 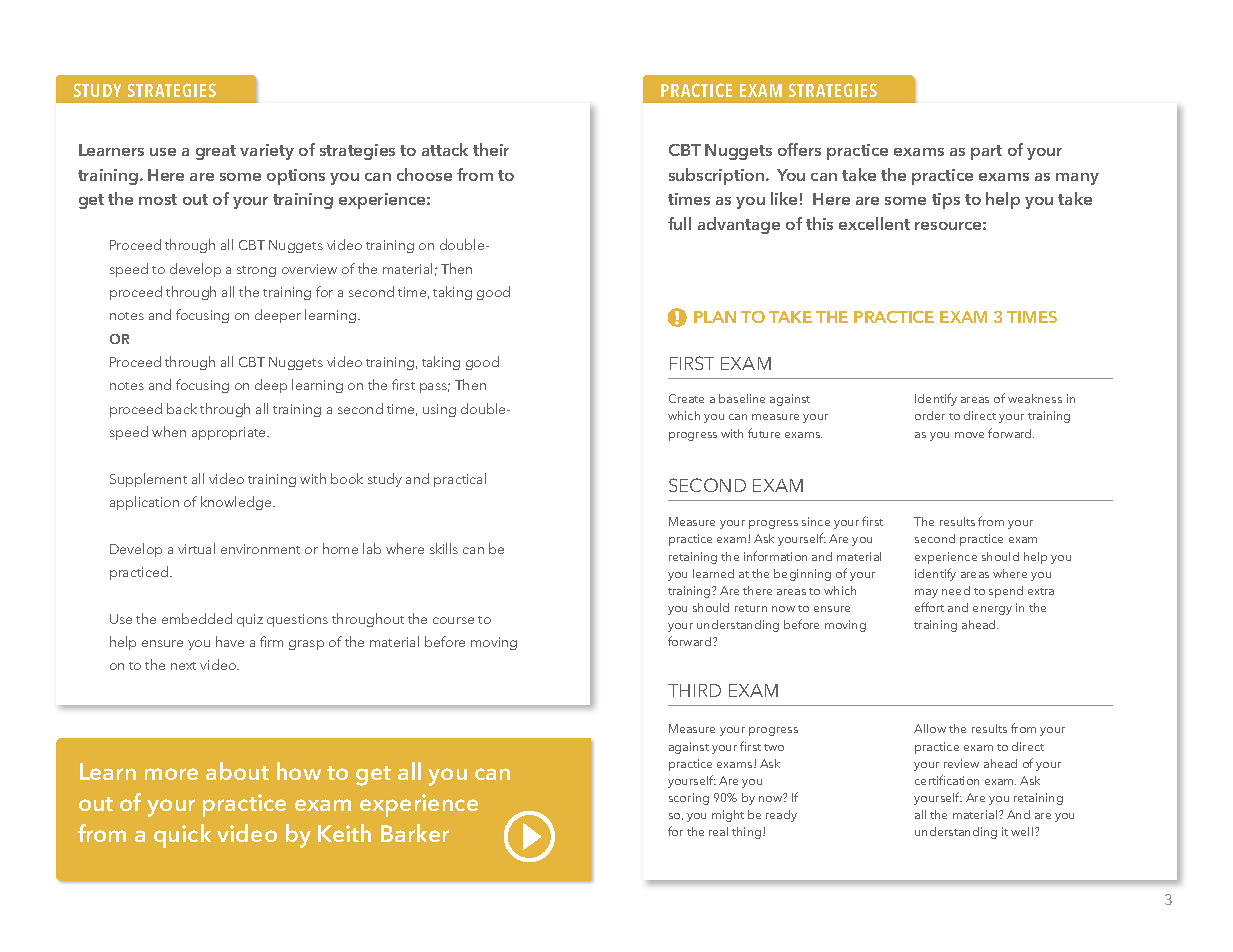 What do you see at coordinates (751, 608) in the screenshot?
I see `return` at bounding box center [751, 608].
